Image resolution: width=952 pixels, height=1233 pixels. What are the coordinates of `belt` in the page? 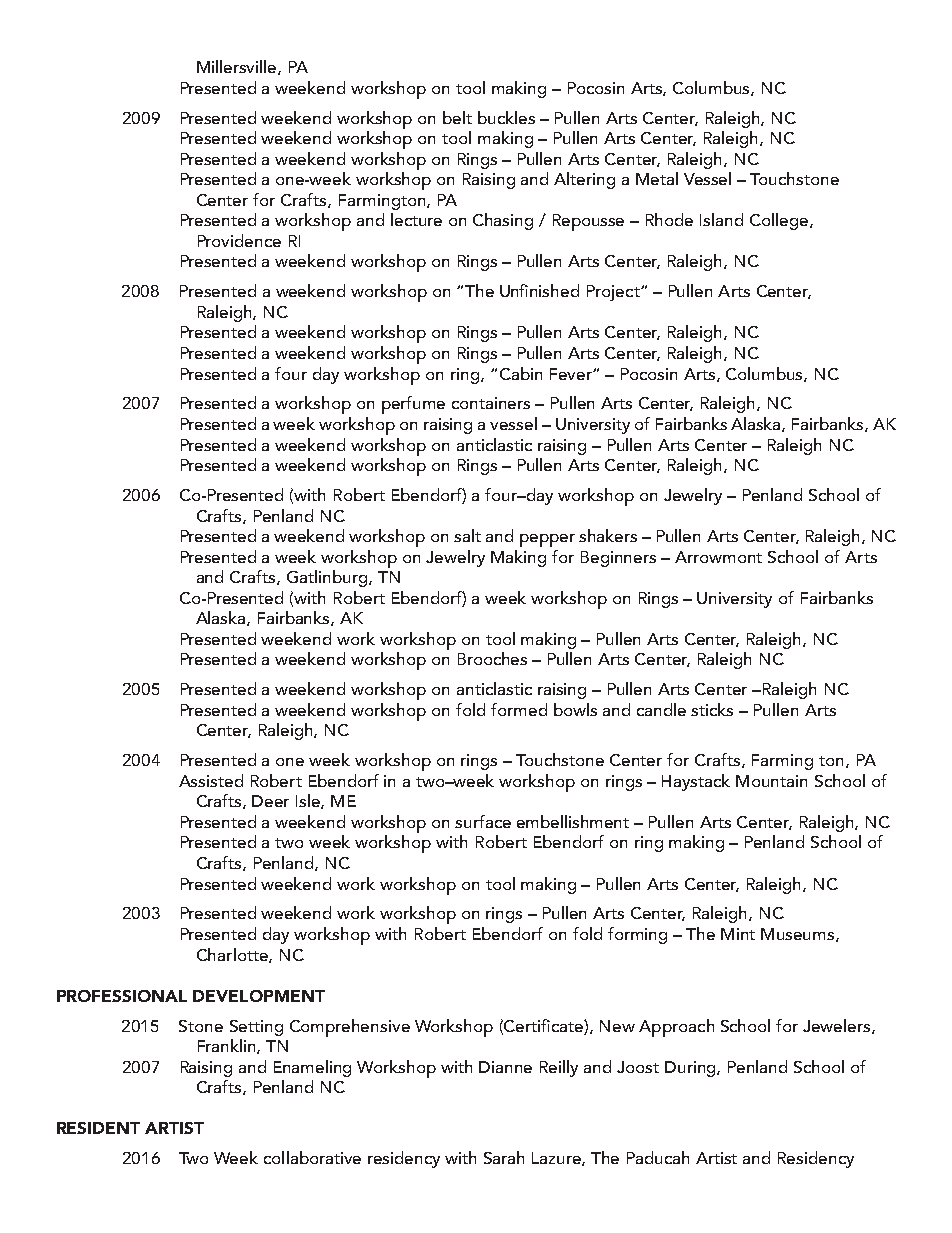 It's located at (457, 117).
